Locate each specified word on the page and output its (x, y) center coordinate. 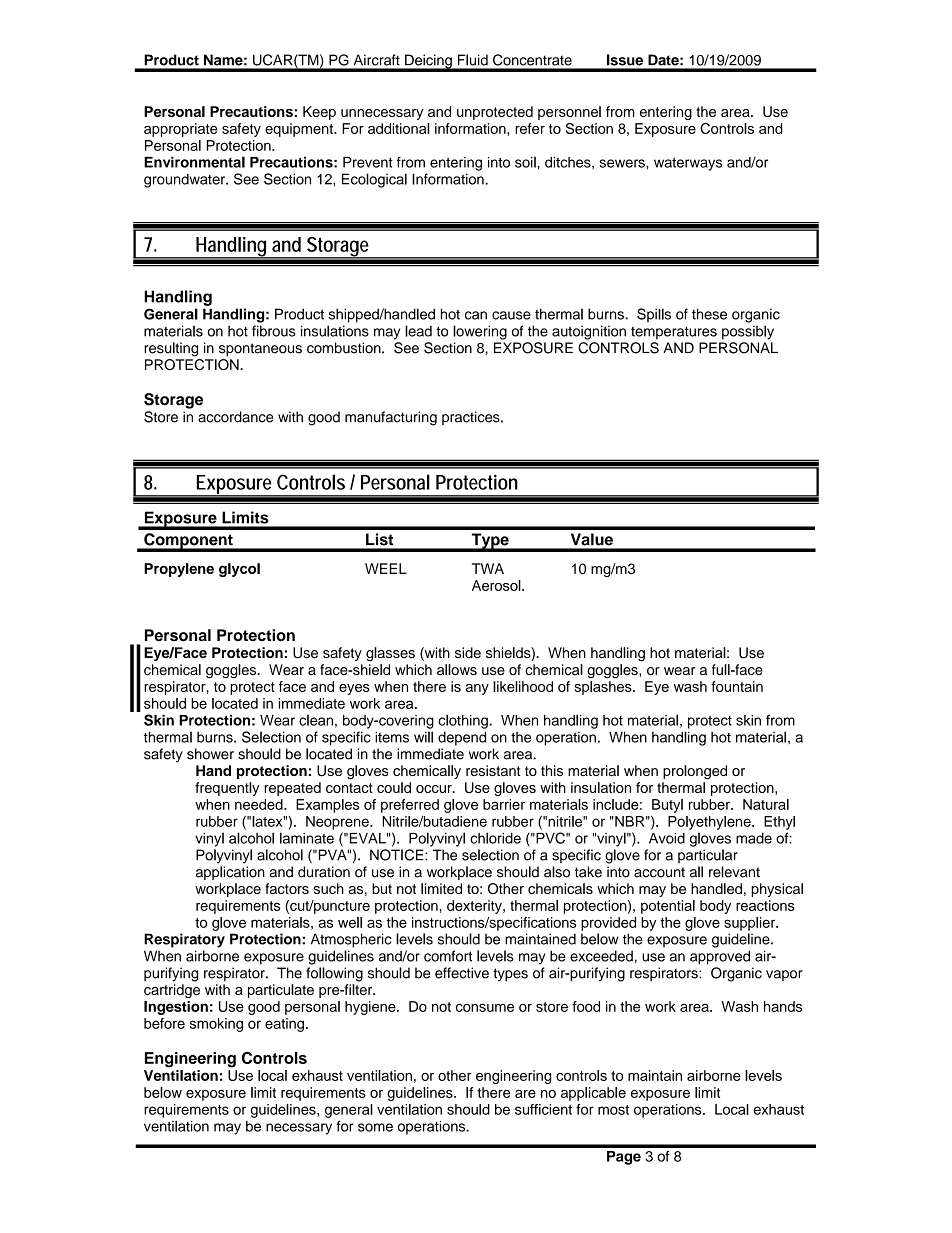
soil (526, 162)
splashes (604, 688)
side (468, 652)
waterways (688, 164)
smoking (216, 1025)
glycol (239, 570)
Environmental (194, 162)
